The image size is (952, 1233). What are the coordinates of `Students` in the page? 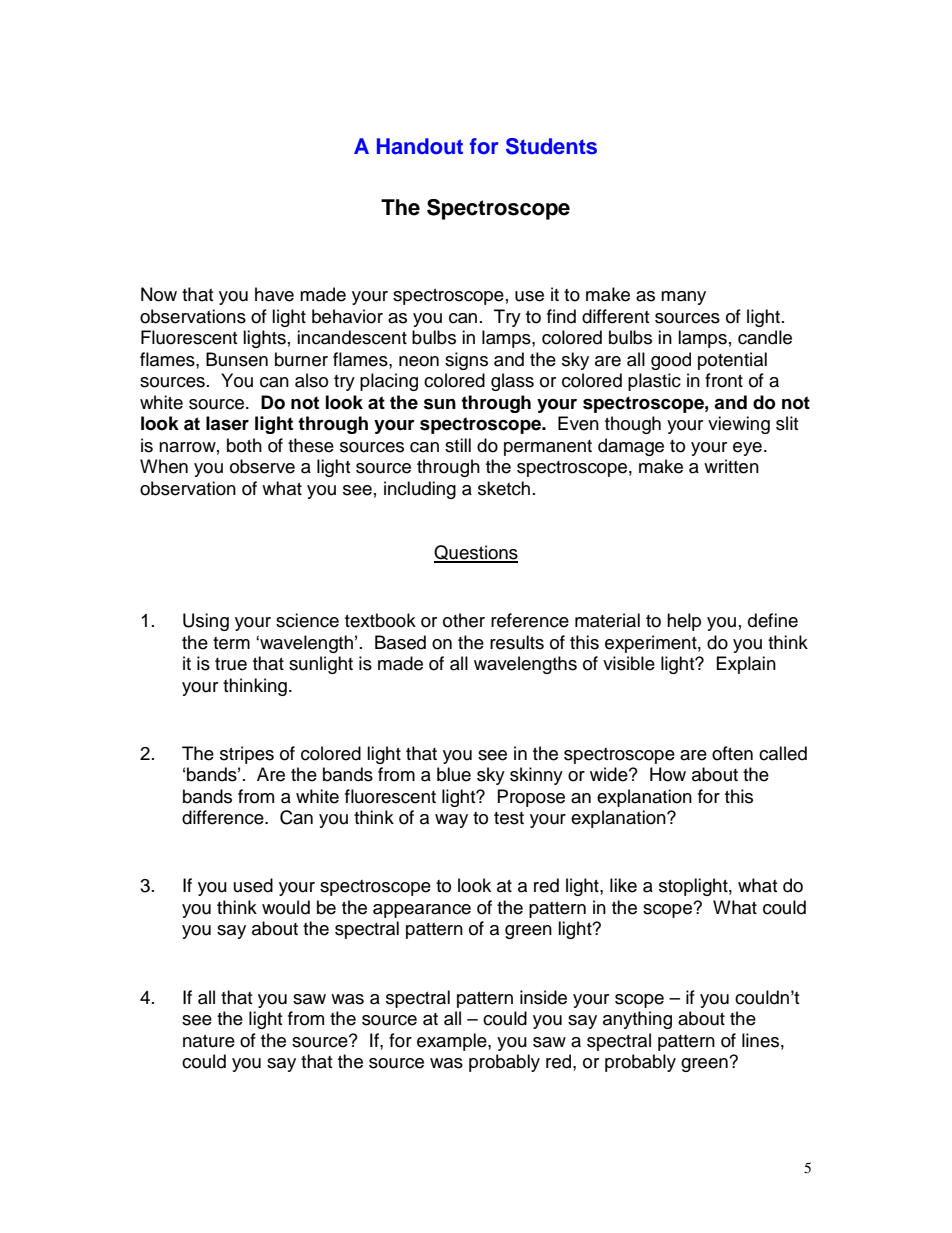 It's located at (551, 146).
